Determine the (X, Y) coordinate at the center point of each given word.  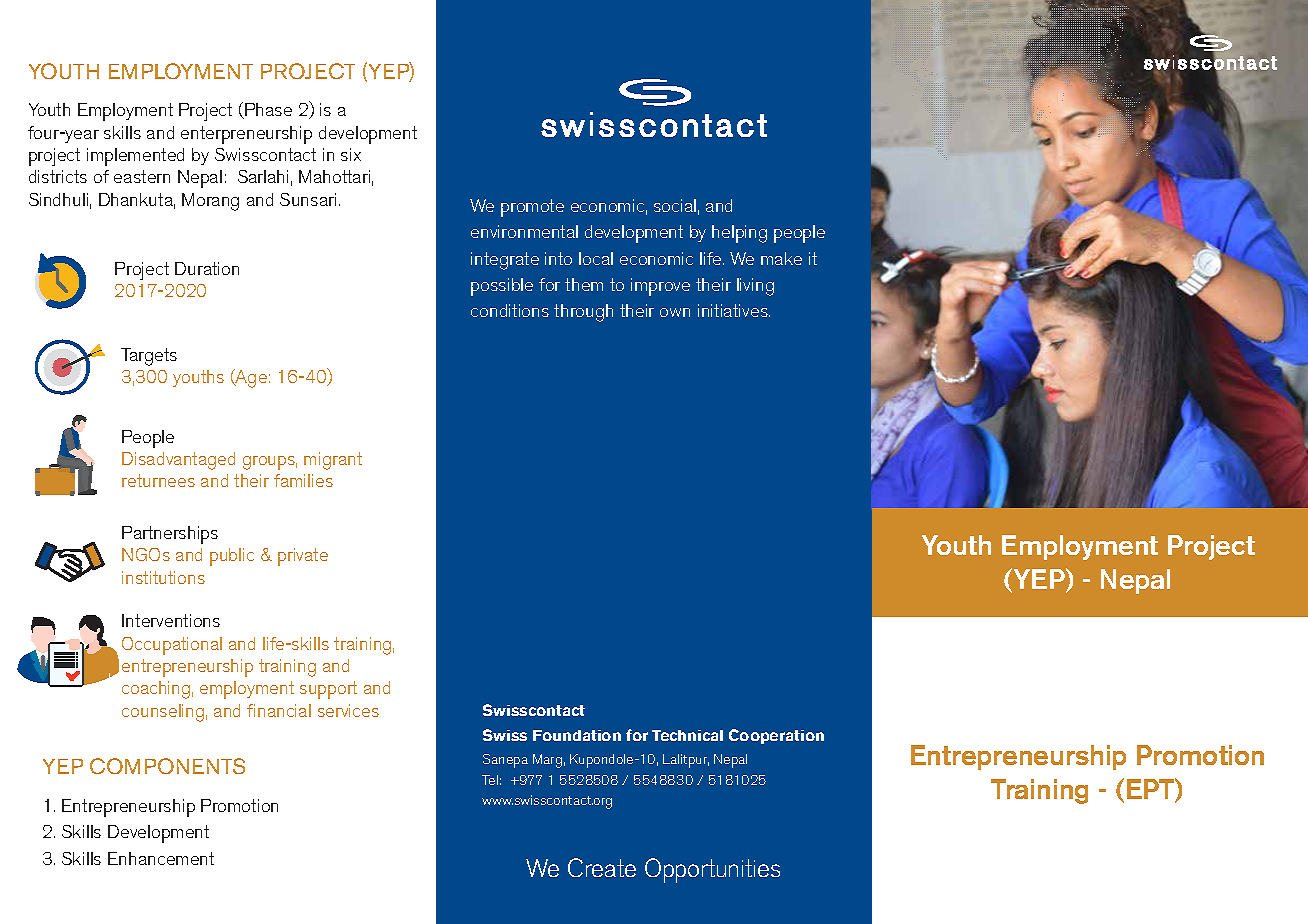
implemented (135, 157)
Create (602, 867)
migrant (333, 461)
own (675, 312)
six (351, 154)
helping (739, 234)
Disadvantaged (178, 461)
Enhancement (161, 858)
